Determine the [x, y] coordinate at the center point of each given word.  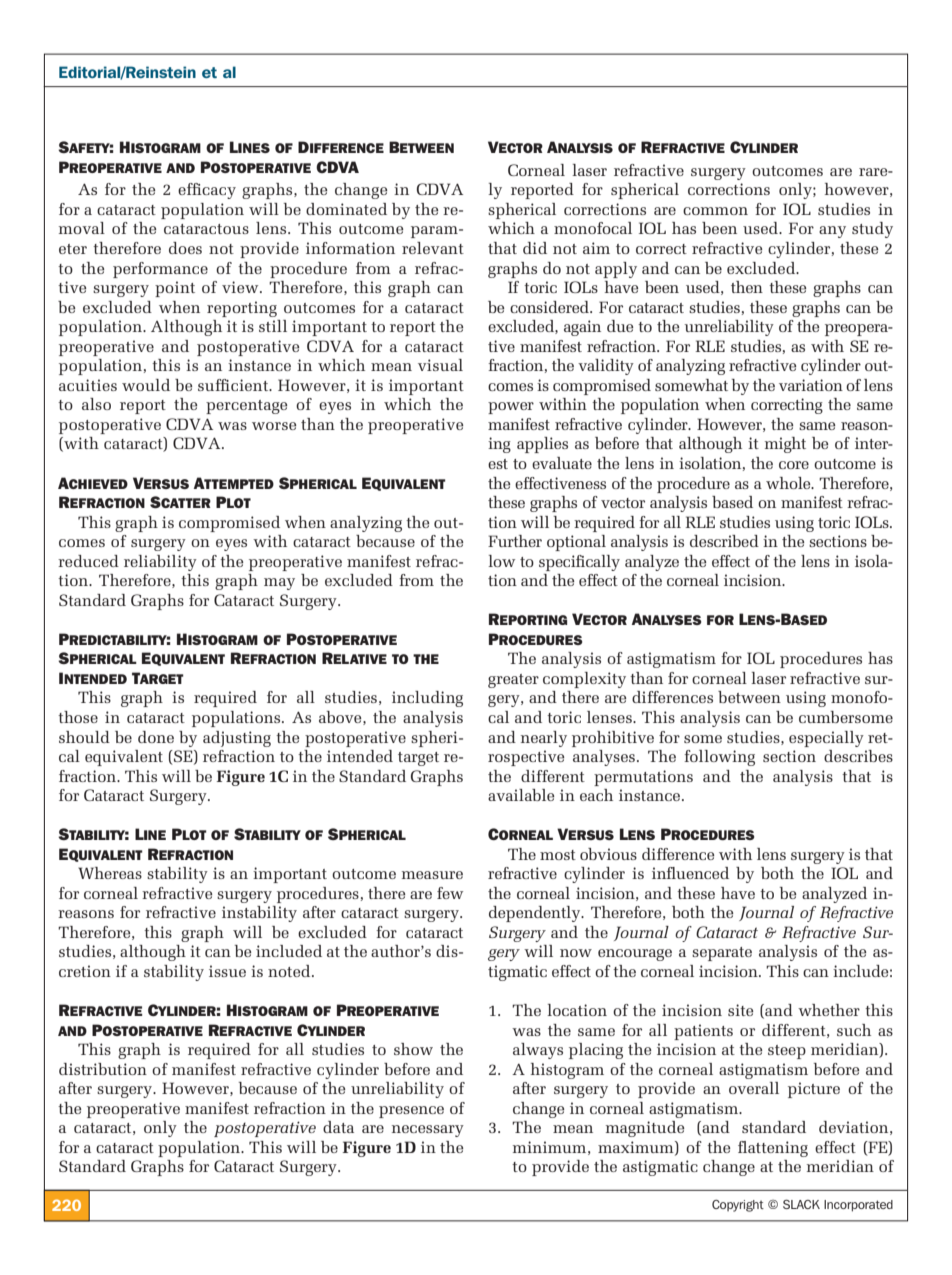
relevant [433, 248]
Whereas [110, 873]
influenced [690, 873]
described [724, 541]
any [832, 232]
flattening [773, 1149]
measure [432, 875]
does [185, 248]
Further [515, 541]
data [338, 1127]
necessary [428, 1131]
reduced [88, 561]
